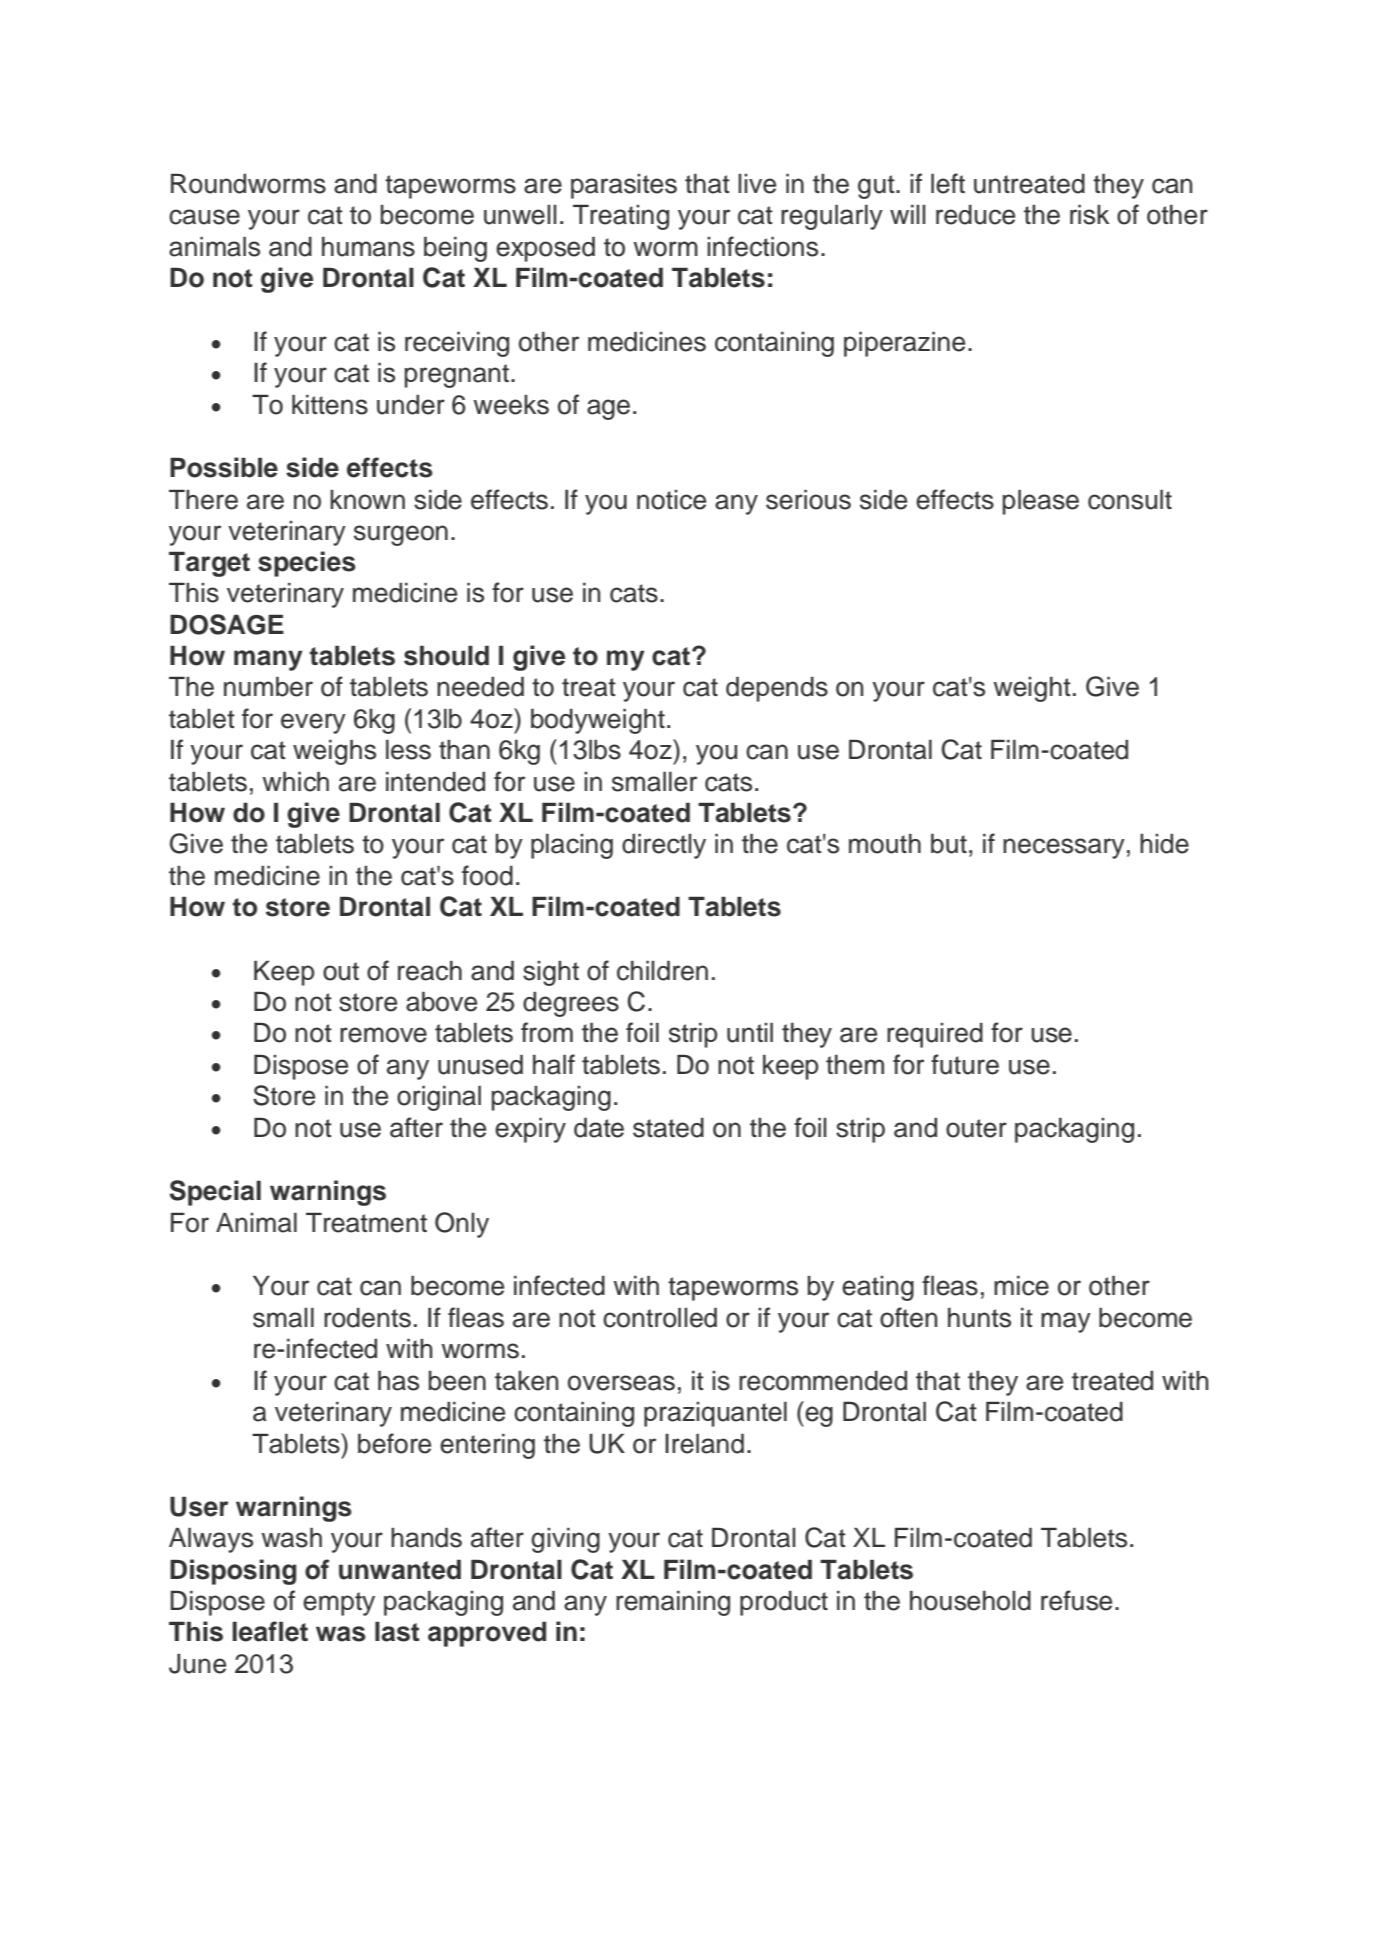  Describe the element at coordinates (368, 247) in the page. I see `humans` at that location.
